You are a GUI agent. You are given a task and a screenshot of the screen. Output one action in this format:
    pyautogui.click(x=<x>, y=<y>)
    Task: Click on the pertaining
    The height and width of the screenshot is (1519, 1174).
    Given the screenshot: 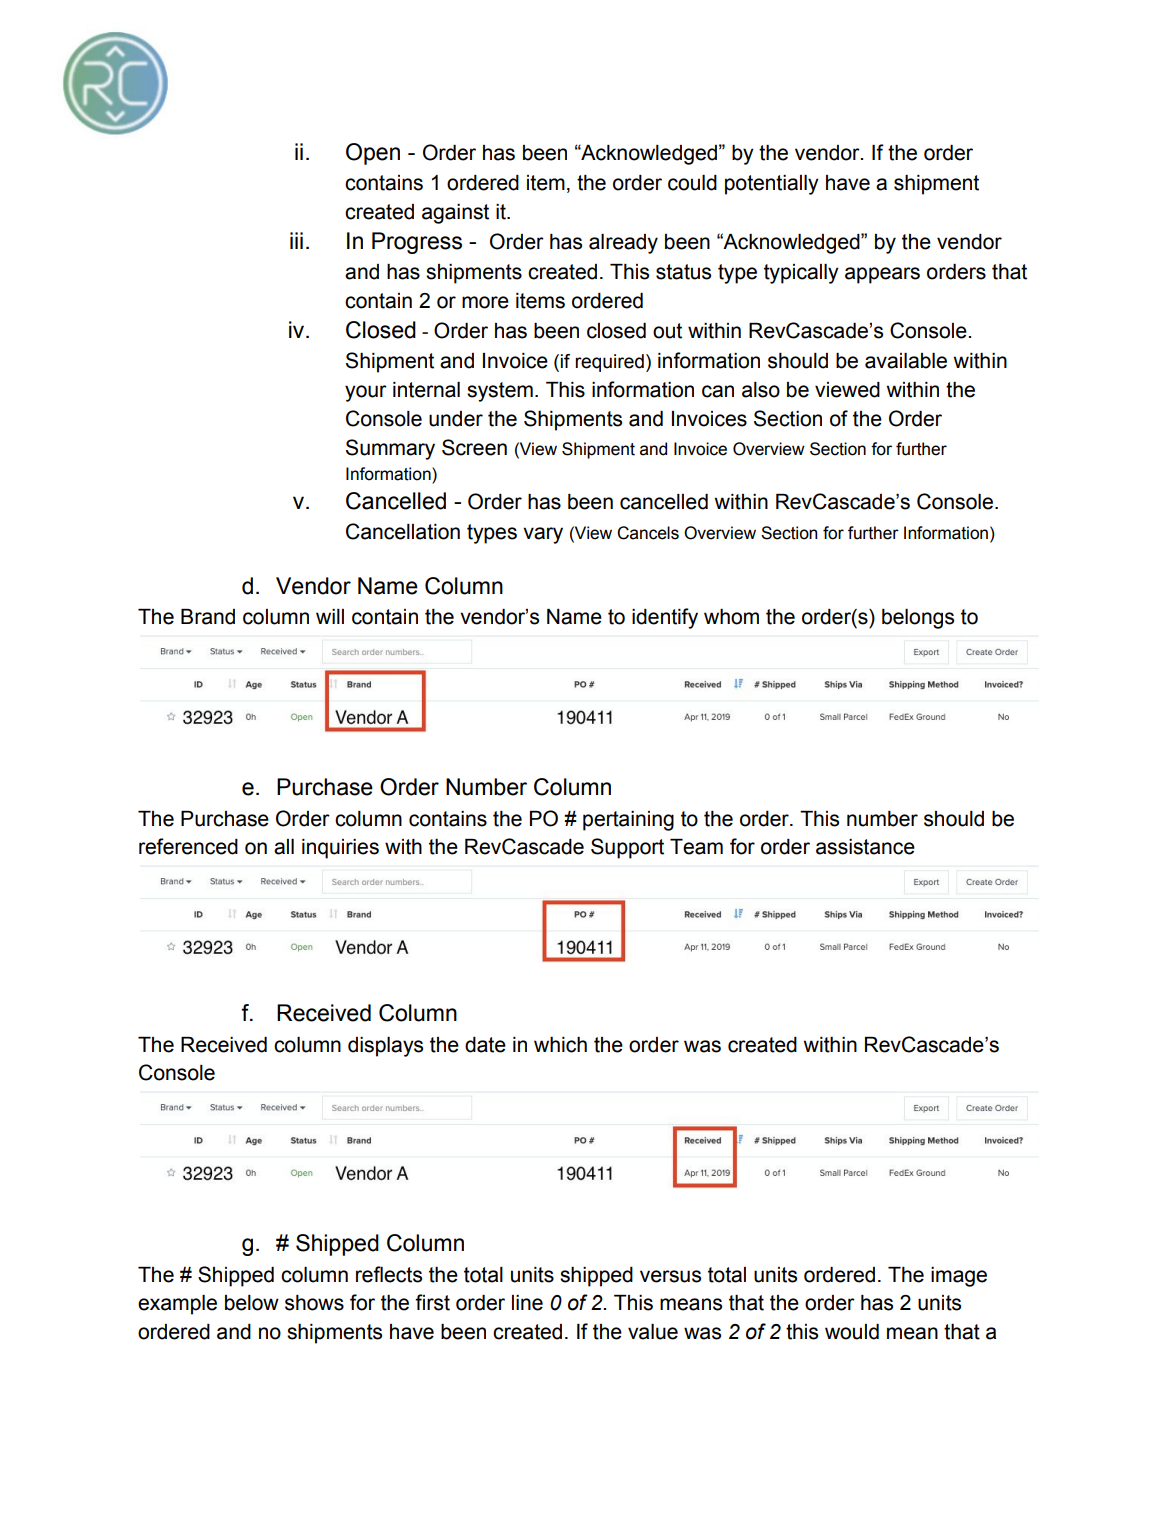 What is the action you would take?
    pyautogui.click(x=628, y=821)
